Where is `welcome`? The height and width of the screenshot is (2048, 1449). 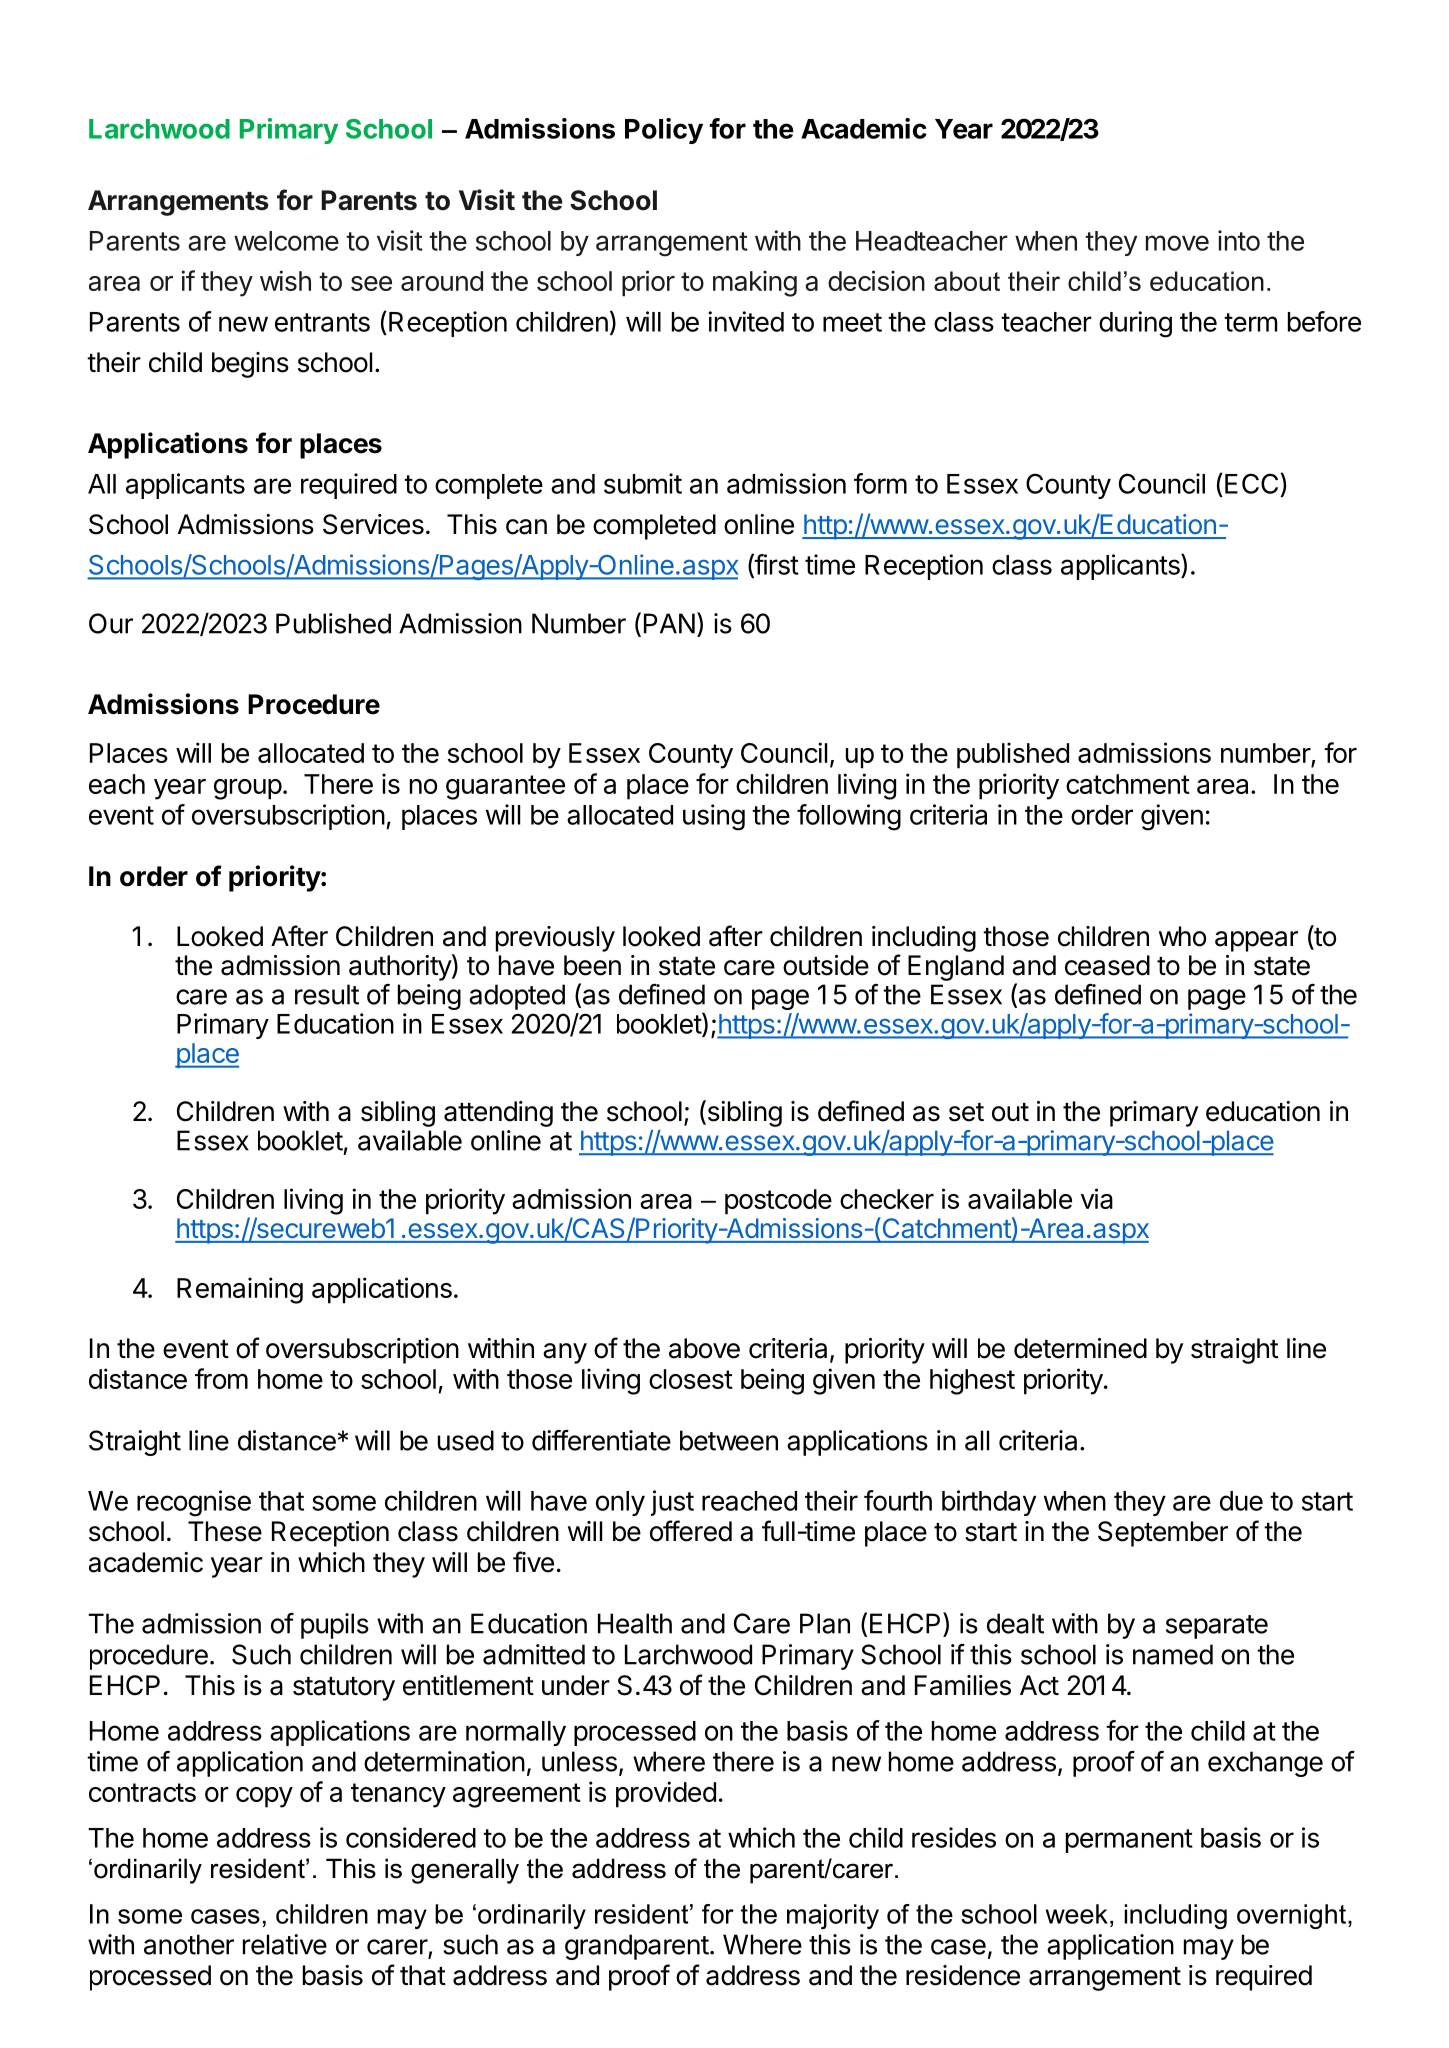
welcome is located at coordinates (286, 241).
